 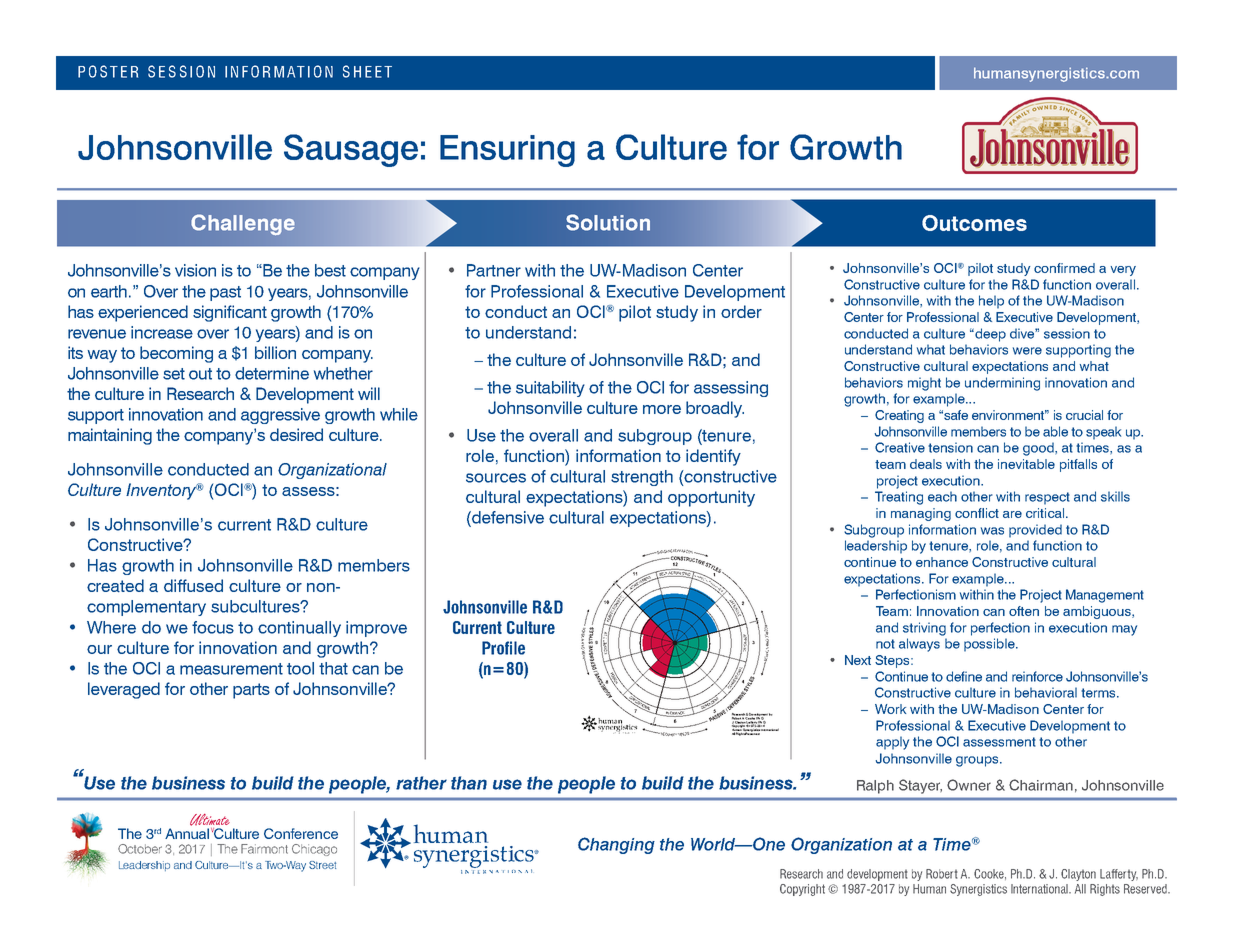 What do you see at coordinates (213, 627) in the document?
I see `focus` at bounding box center [213, 627].
